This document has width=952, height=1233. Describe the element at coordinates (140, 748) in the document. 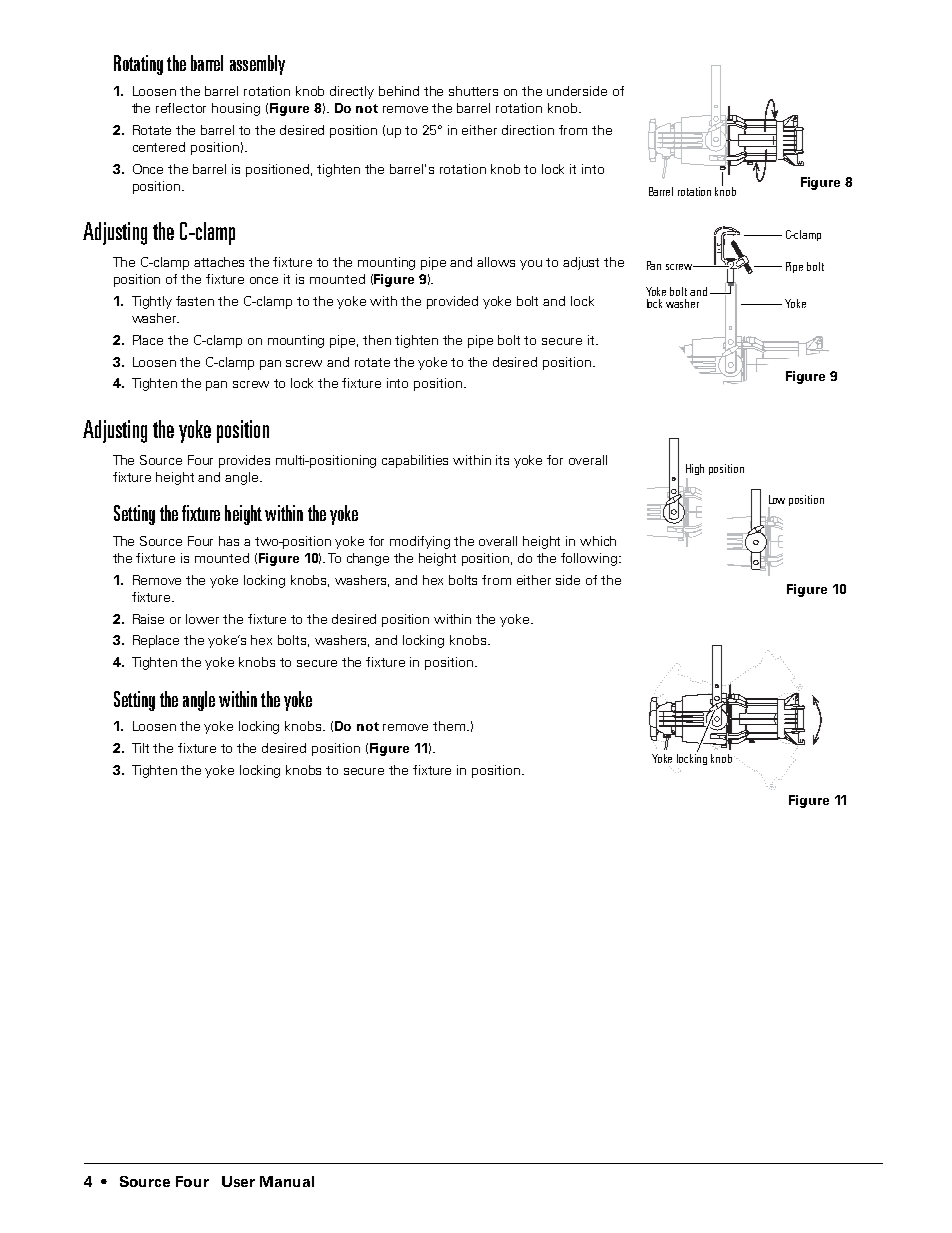

I see `Tilt` at that location.
